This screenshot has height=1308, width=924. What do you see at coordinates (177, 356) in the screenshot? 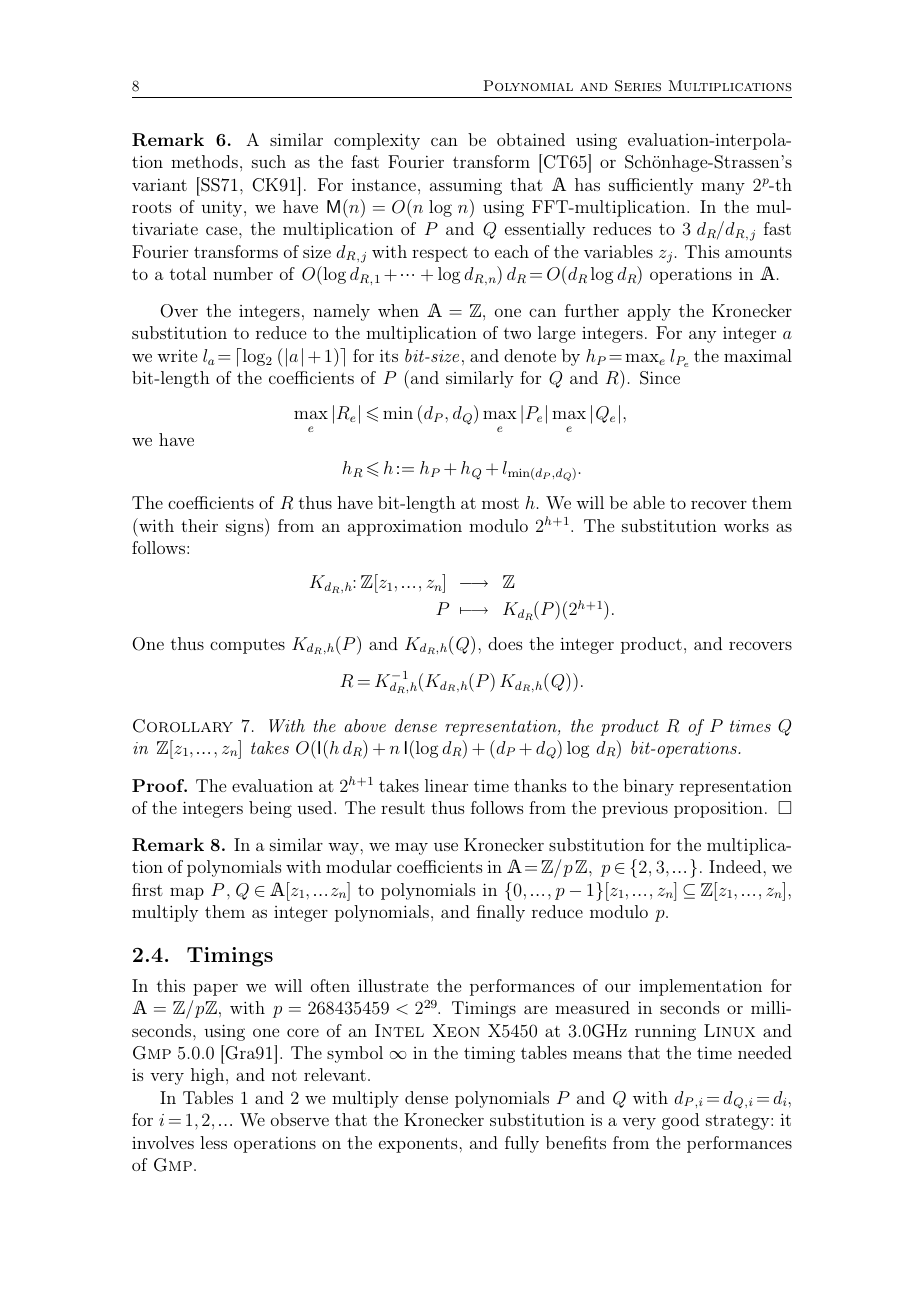
I see `write` at bounding box center [177, 356].
